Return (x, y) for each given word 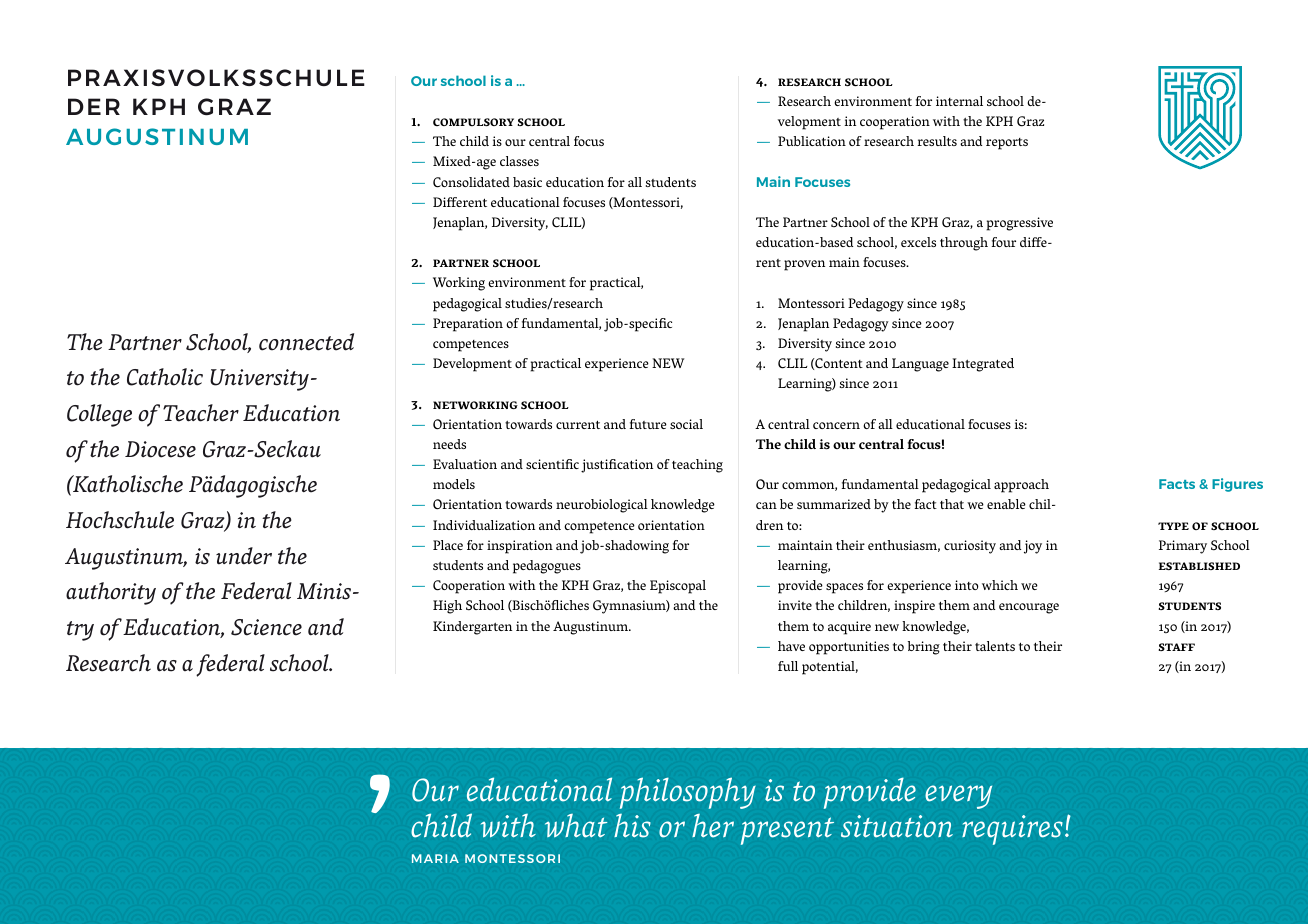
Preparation (468, 325)
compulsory (473, 122)
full (788, 666)
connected (306, 342)
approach (1021, 486)
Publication (812, 141)
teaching (697, 466)
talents (995, 646)
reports (1007, 144)
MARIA (435, 858)
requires (1012, 830)
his (632, 826)
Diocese (160, 449)
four (1004, 242)
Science (266, 627)
